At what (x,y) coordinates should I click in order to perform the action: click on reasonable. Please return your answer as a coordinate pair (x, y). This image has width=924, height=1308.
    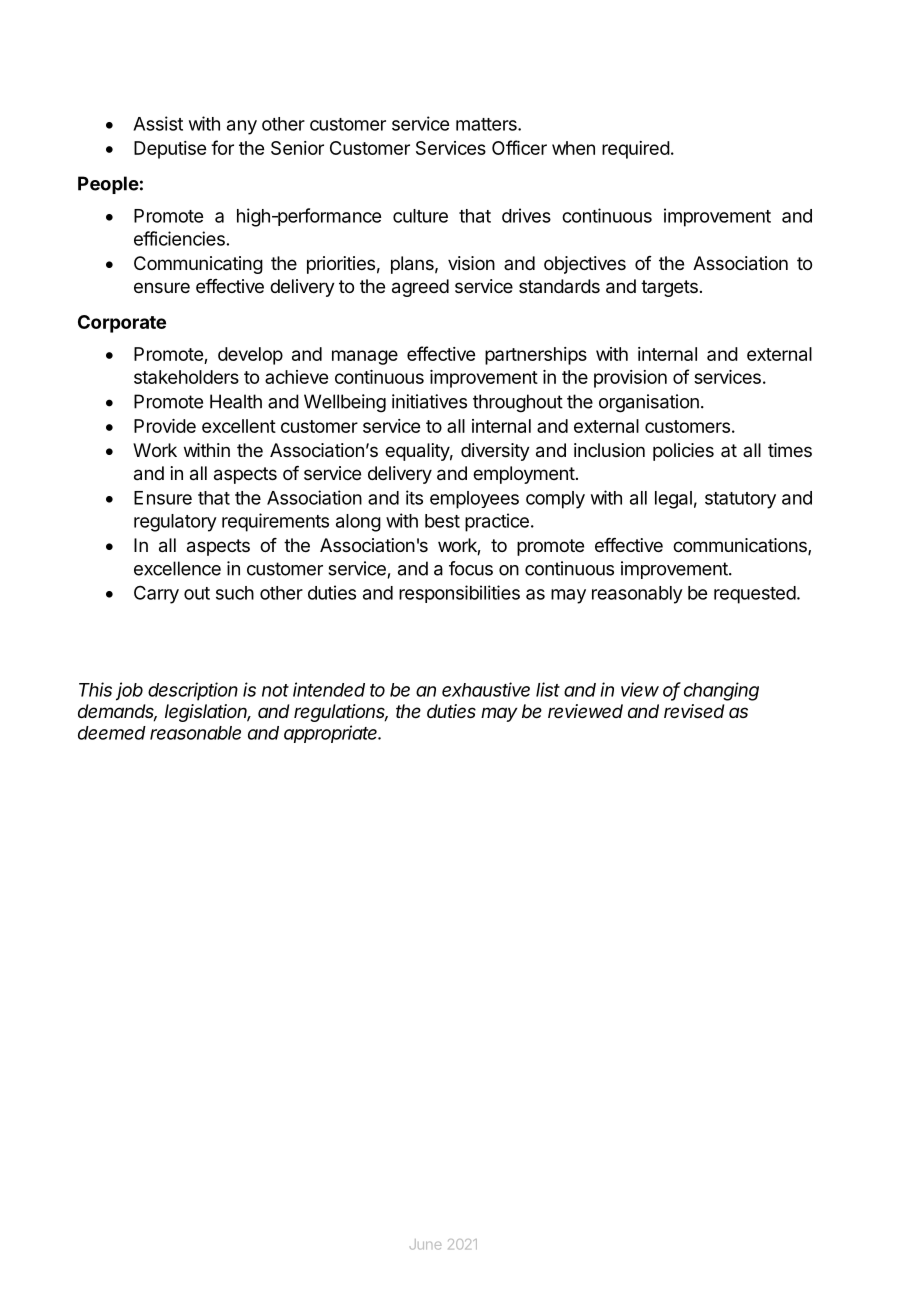
    Looking at the image, I should click on (195, 733).
